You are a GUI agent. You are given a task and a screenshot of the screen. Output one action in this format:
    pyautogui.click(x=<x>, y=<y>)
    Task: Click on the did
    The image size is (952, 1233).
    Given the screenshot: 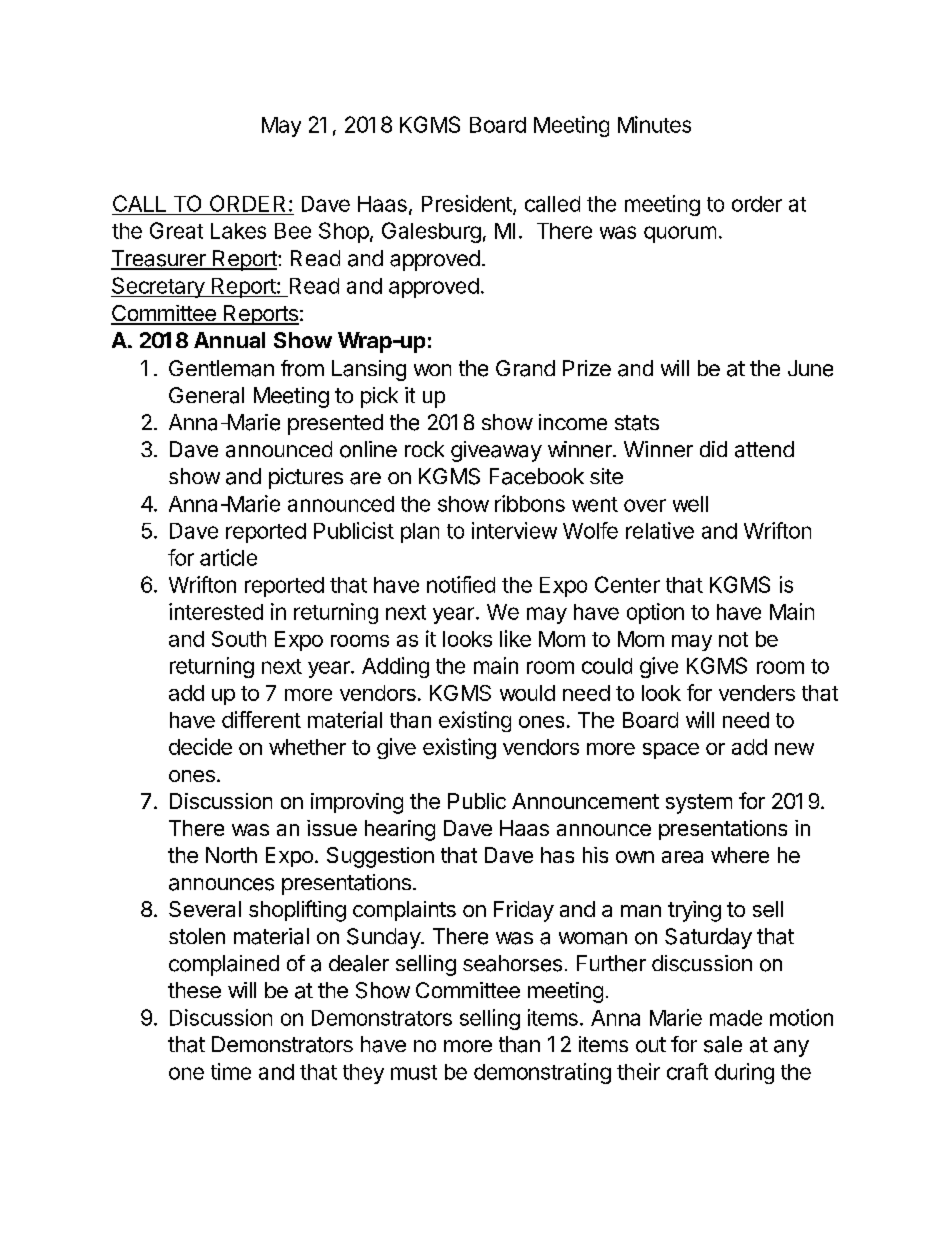 What is the action you would take?
    pyautogui.click(x=713, y=449)
